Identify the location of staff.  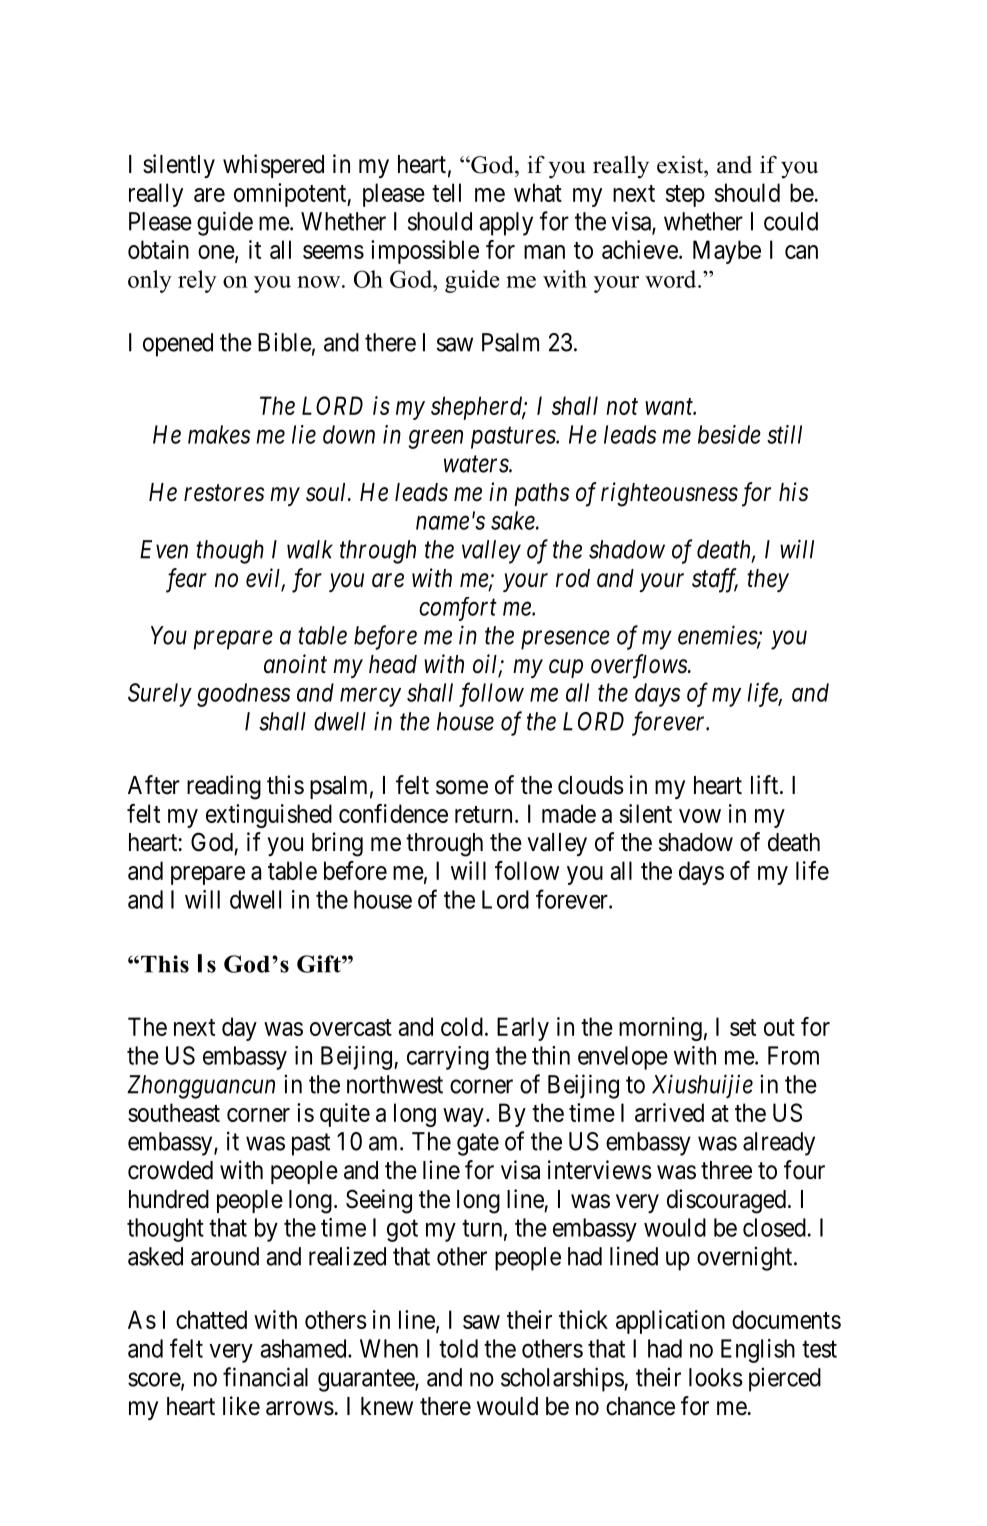
(715, 580).
